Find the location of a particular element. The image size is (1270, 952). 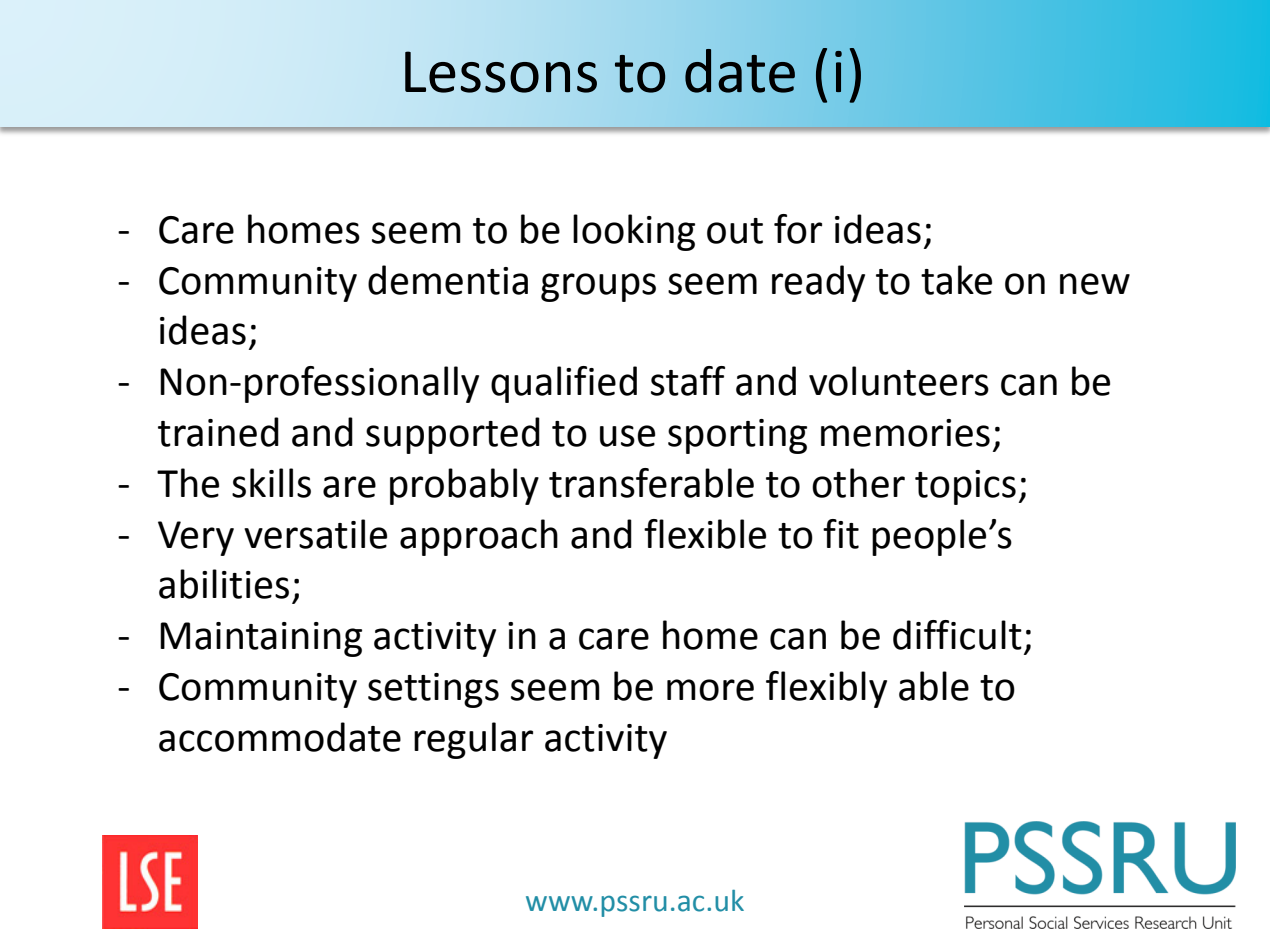

take is located at coordinates (956, 280).
